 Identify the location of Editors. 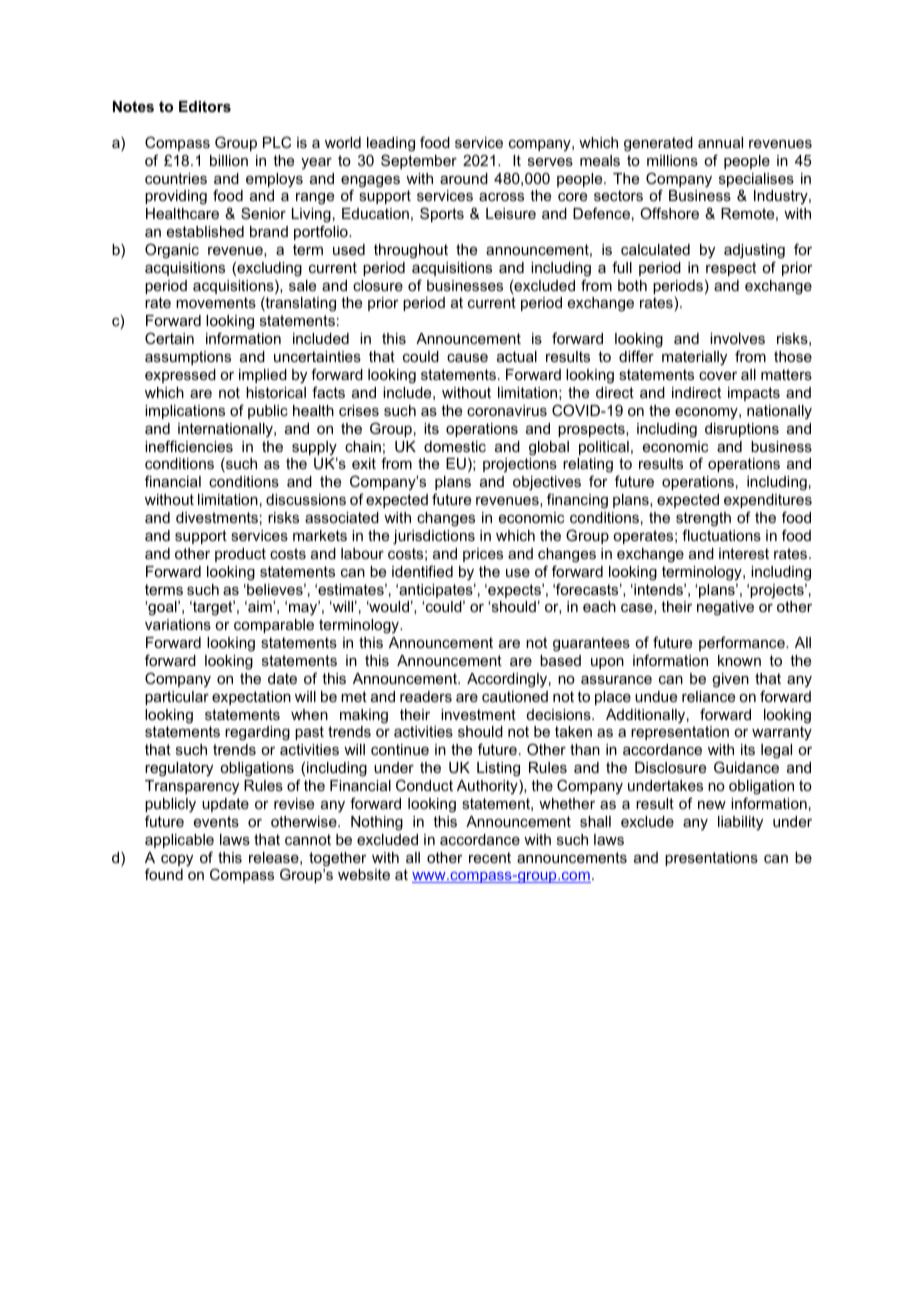
(205, 106).
